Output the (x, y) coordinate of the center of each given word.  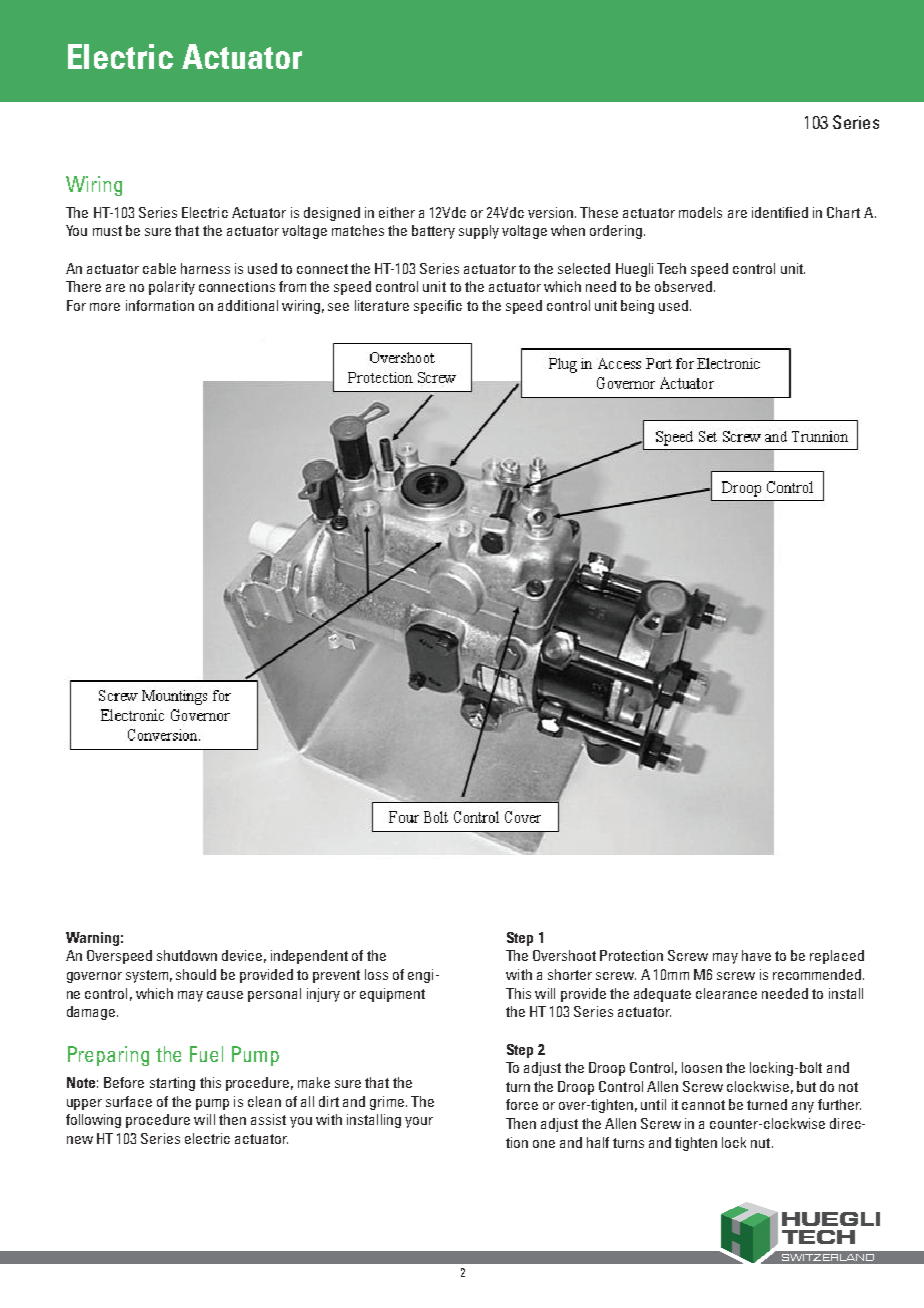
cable (159, 268)
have (756, 955)
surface (129, 1101)
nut (762, 1143)
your (419, 1122)
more (105, 307)
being (637, 307)
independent (309, 957)
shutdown (187, 955)
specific (438, 307)
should (196, 974)
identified (780, 212)
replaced (837, 957)
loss (376, 974)
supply (479, 232)
